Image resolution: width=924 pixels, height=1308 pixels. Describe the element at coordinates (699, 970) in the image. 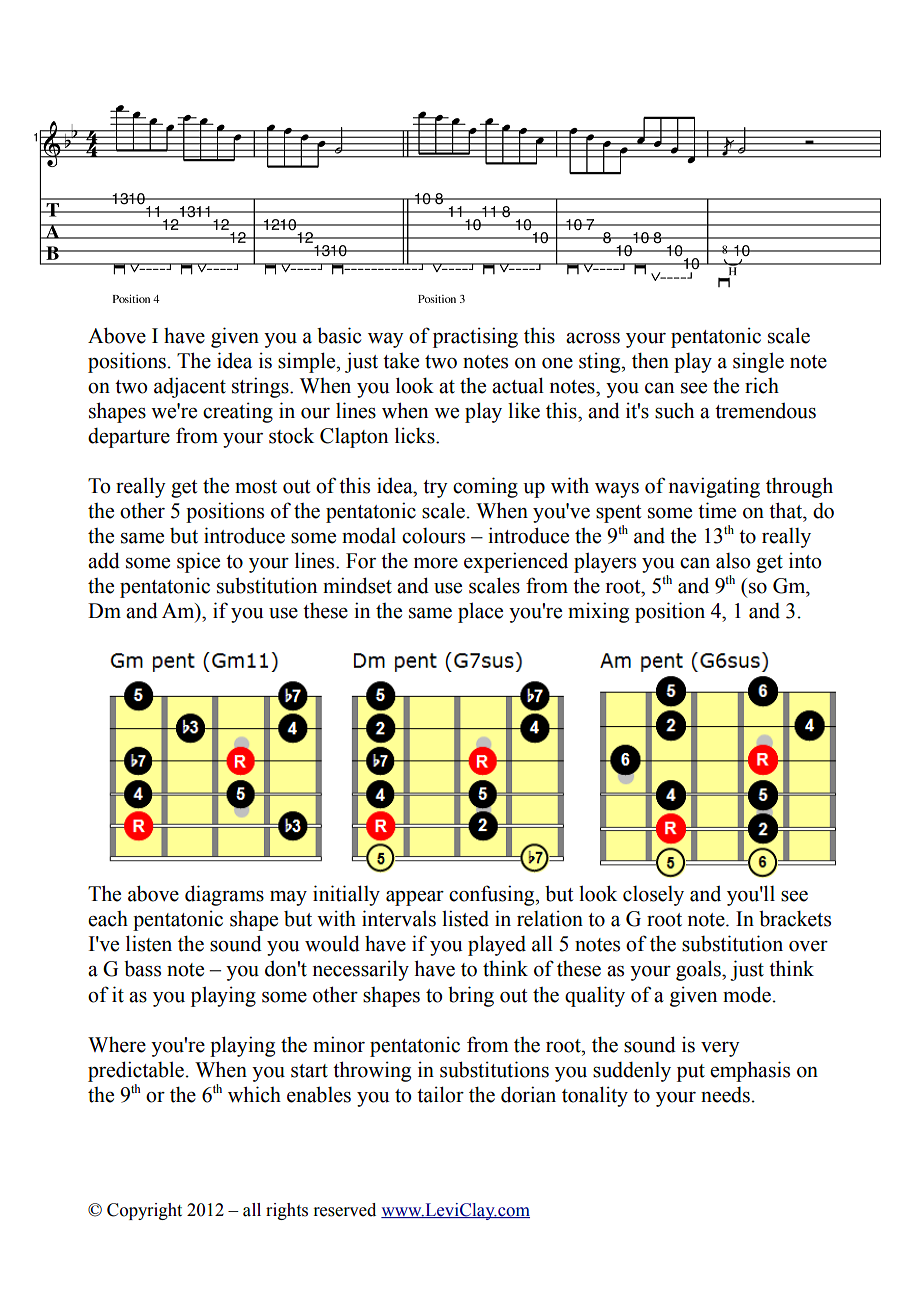

I see `goals` at that location.
